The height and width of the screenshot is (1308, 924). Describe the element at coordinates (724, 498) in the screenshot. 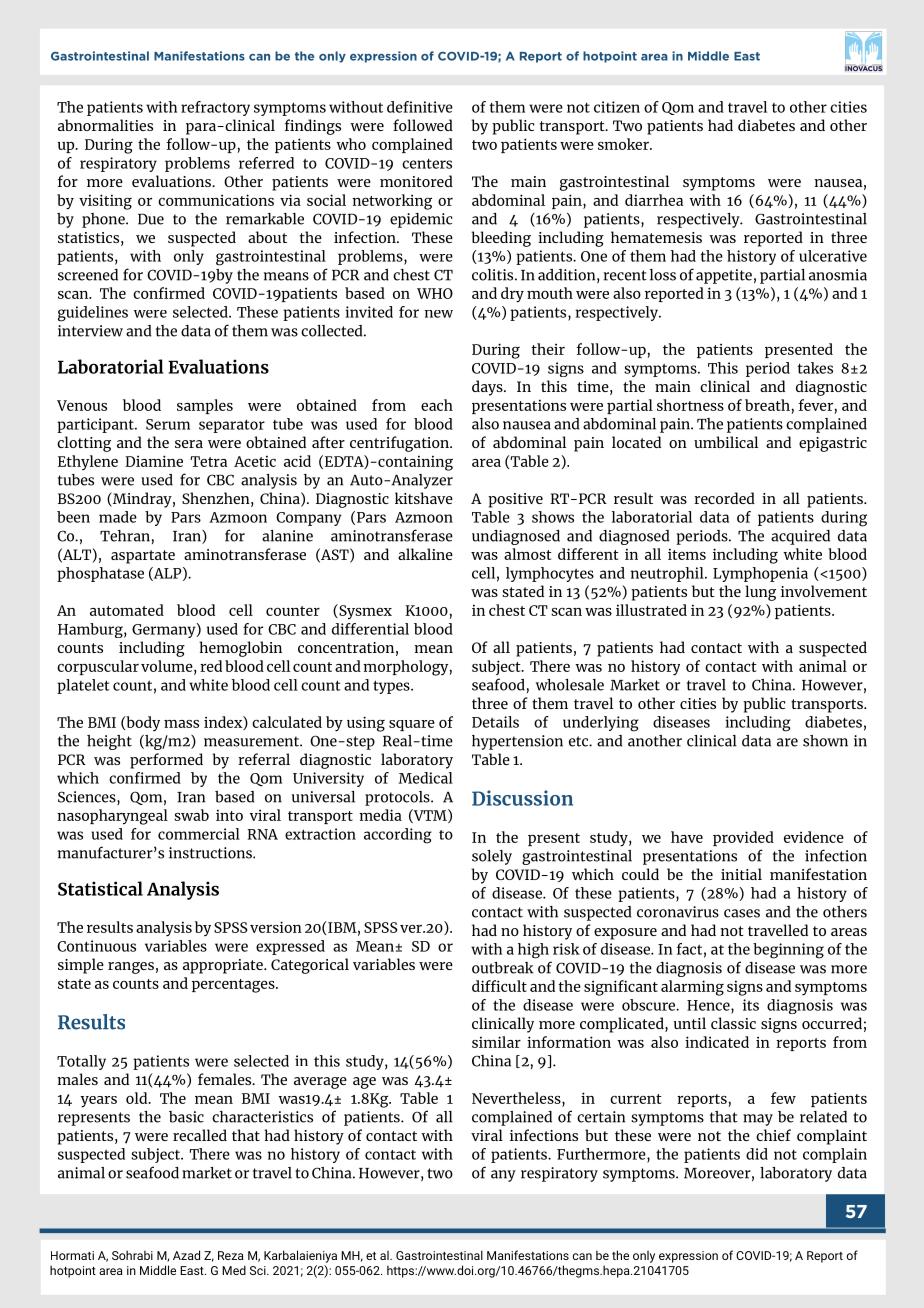

I see `recorded` at that location.
